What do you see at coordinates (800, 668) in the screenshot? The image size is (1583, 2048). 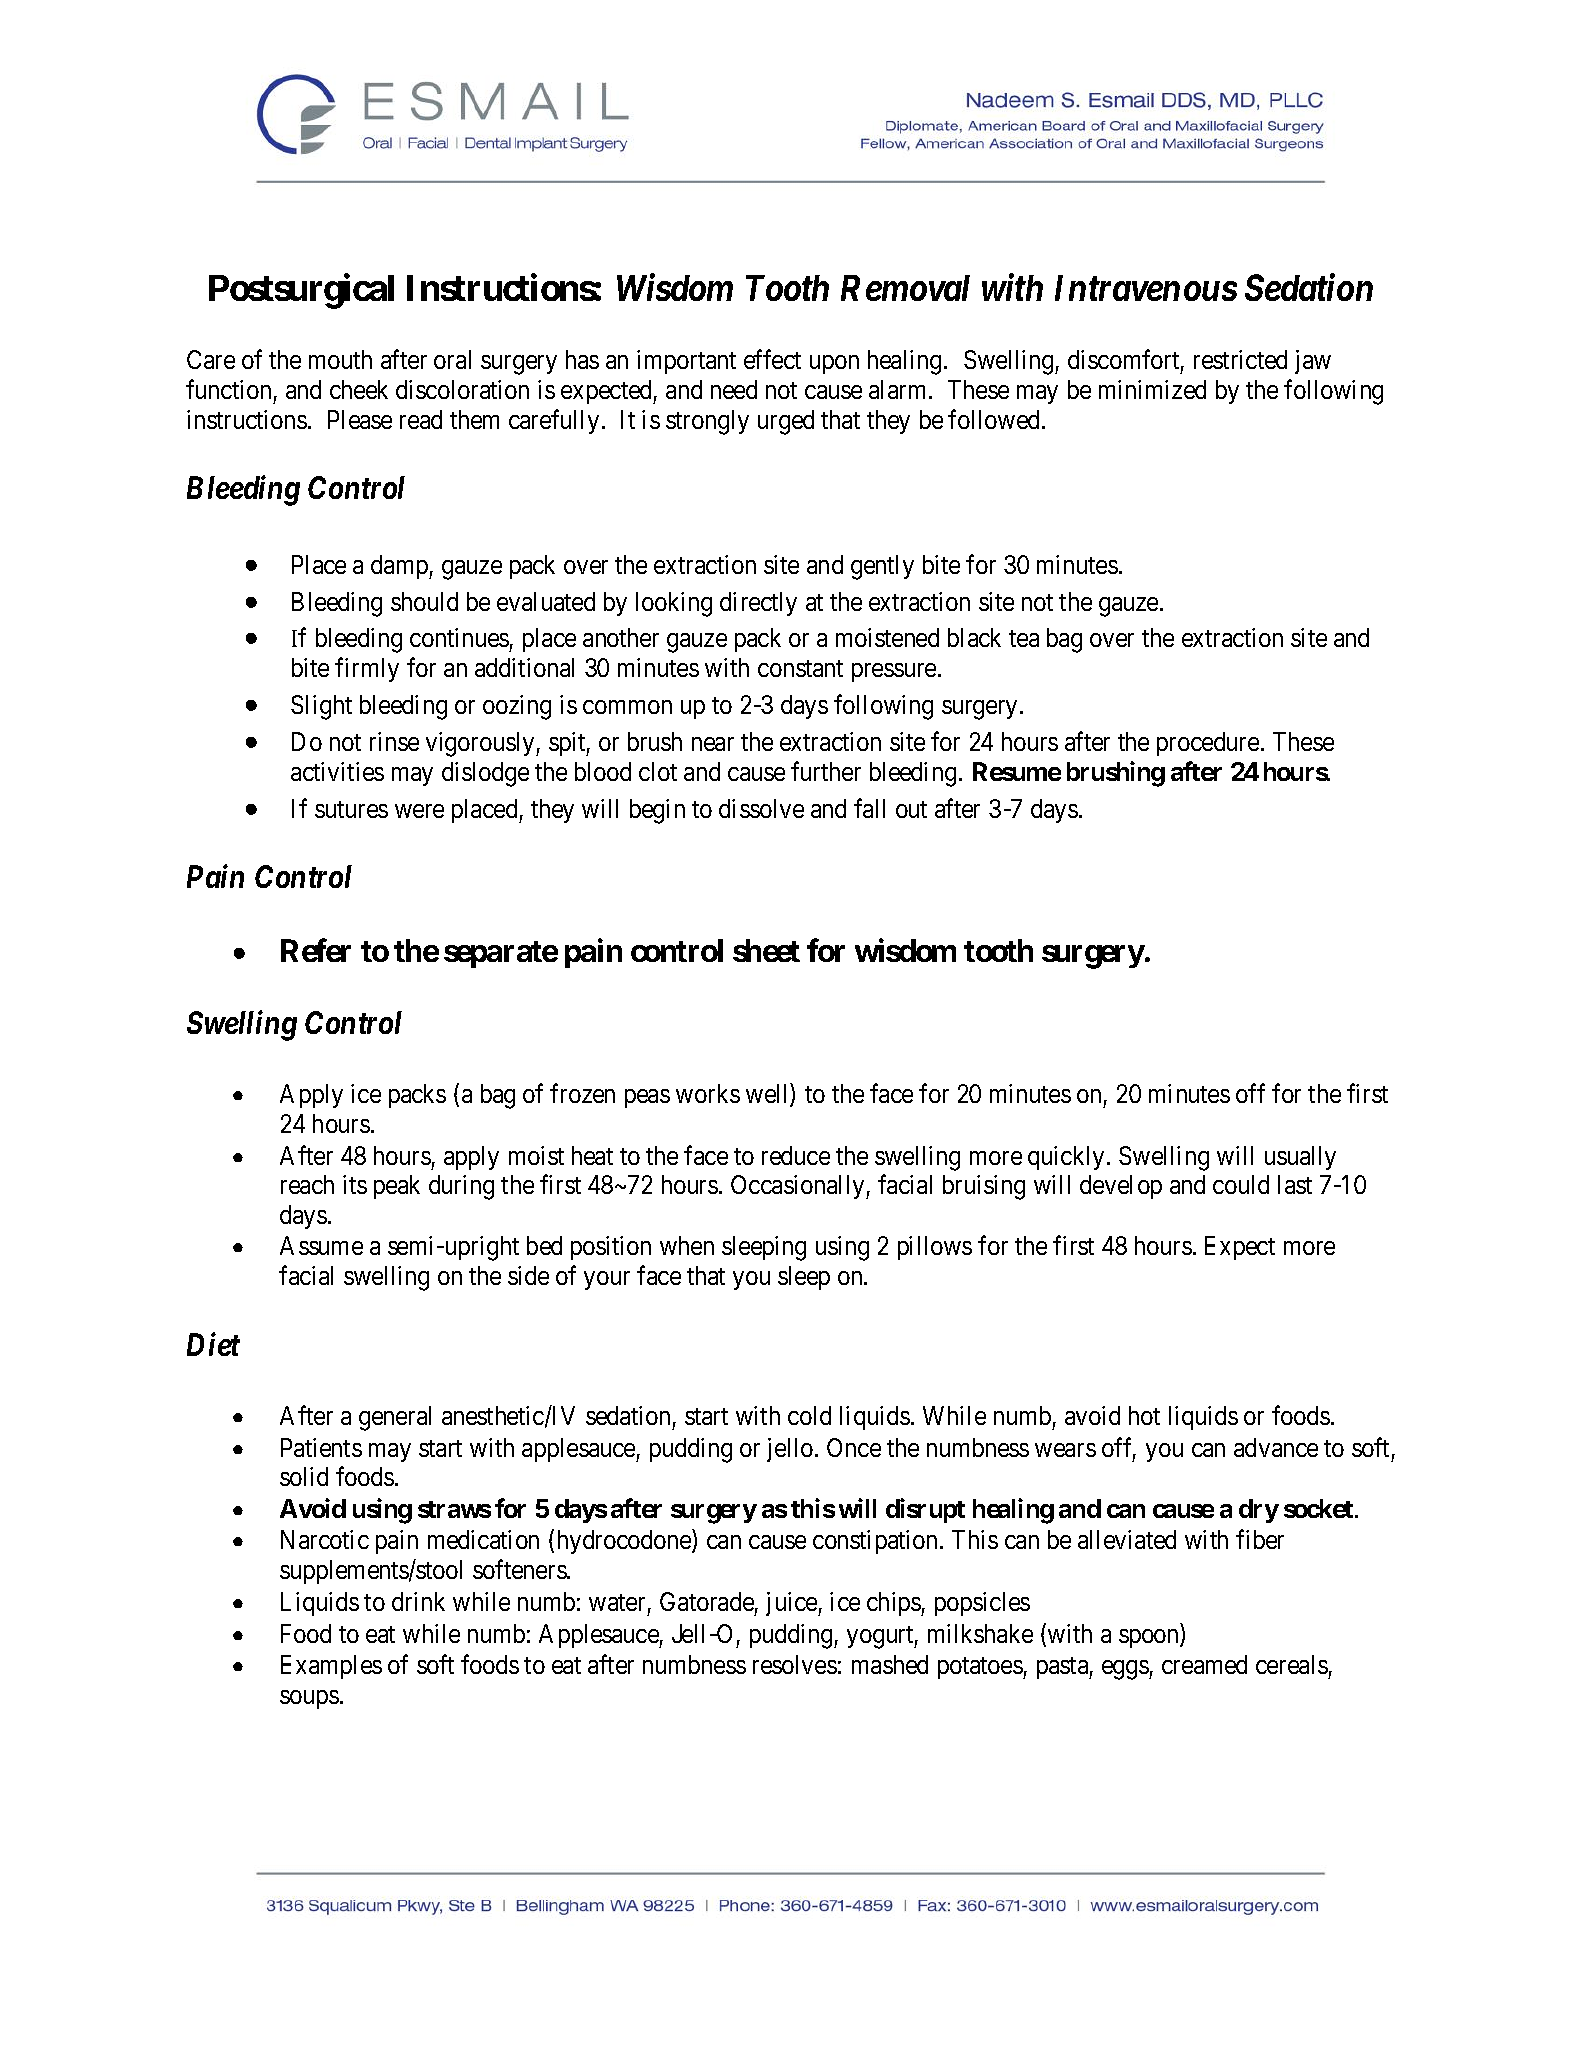 I see `constant` at bounding box center [800, 668].
